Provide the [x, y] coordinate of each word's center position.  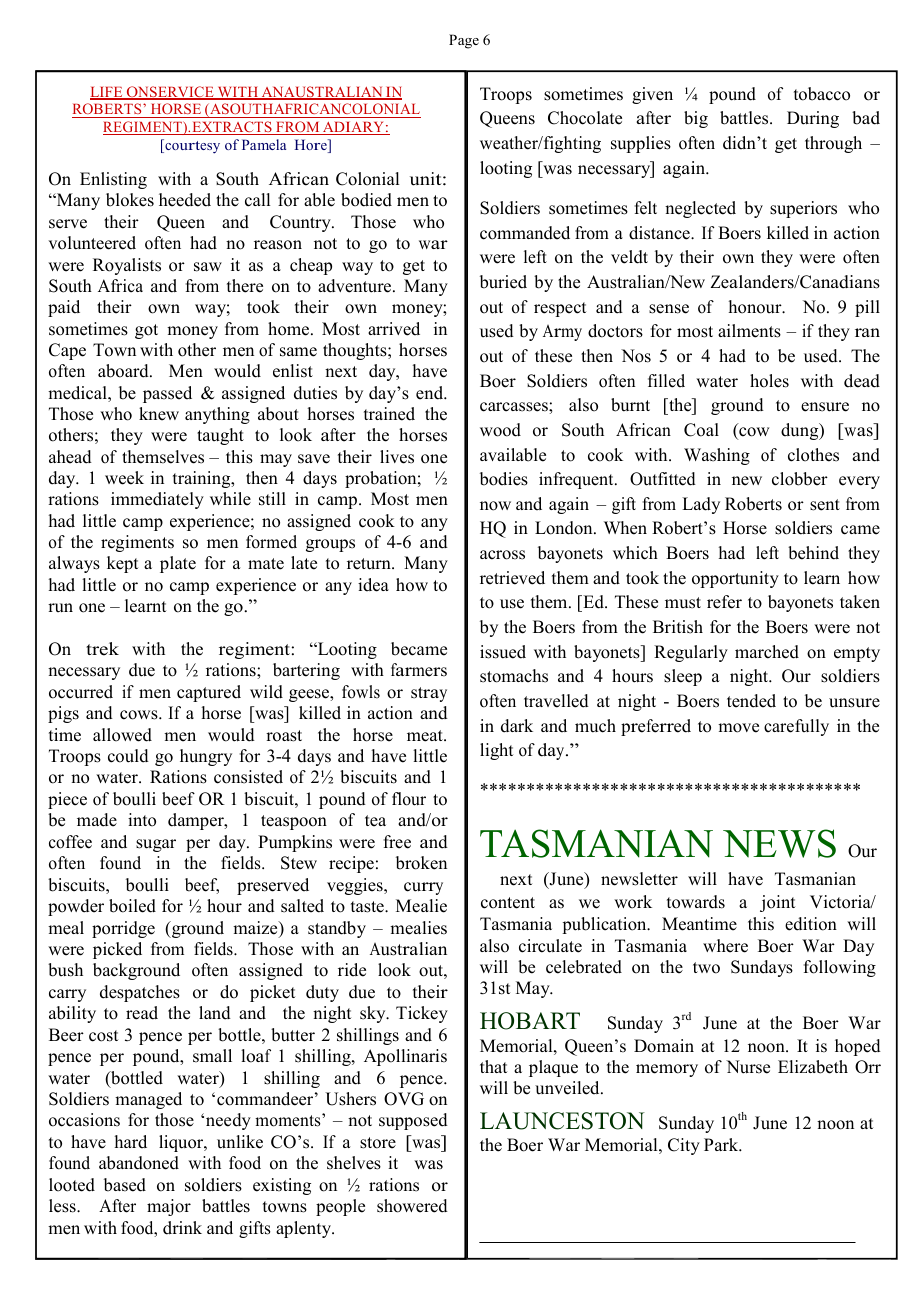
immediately [157, 500]
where [725, 946]
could [128, 756]
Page [464, 41]
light [496, 751]
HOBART [530, 1021]
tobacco [822, 94]
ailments [749, 331]
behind [813, 553]
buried [503, 282]
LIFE [107, 93]
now [495, 506]
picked [117, 950]
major [169, 1207]
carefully [796, 727]
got [146, 331]
